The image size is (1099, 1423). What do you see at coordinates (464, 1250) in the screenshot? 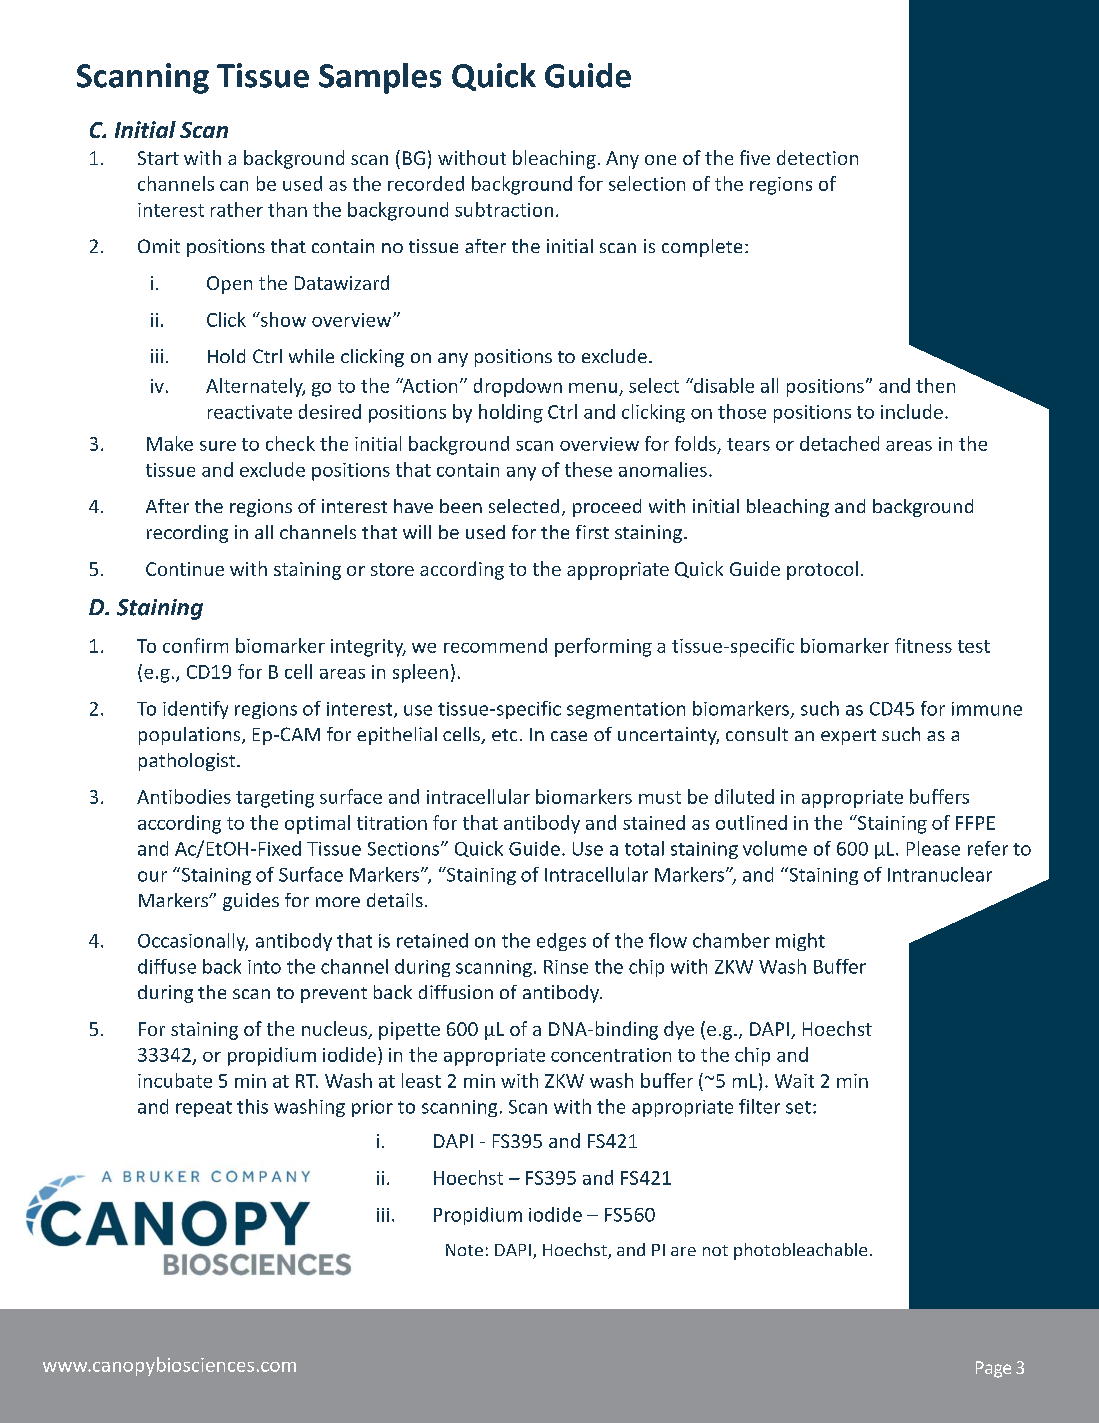
I see `Note` at bounding box center [464, 1250].
